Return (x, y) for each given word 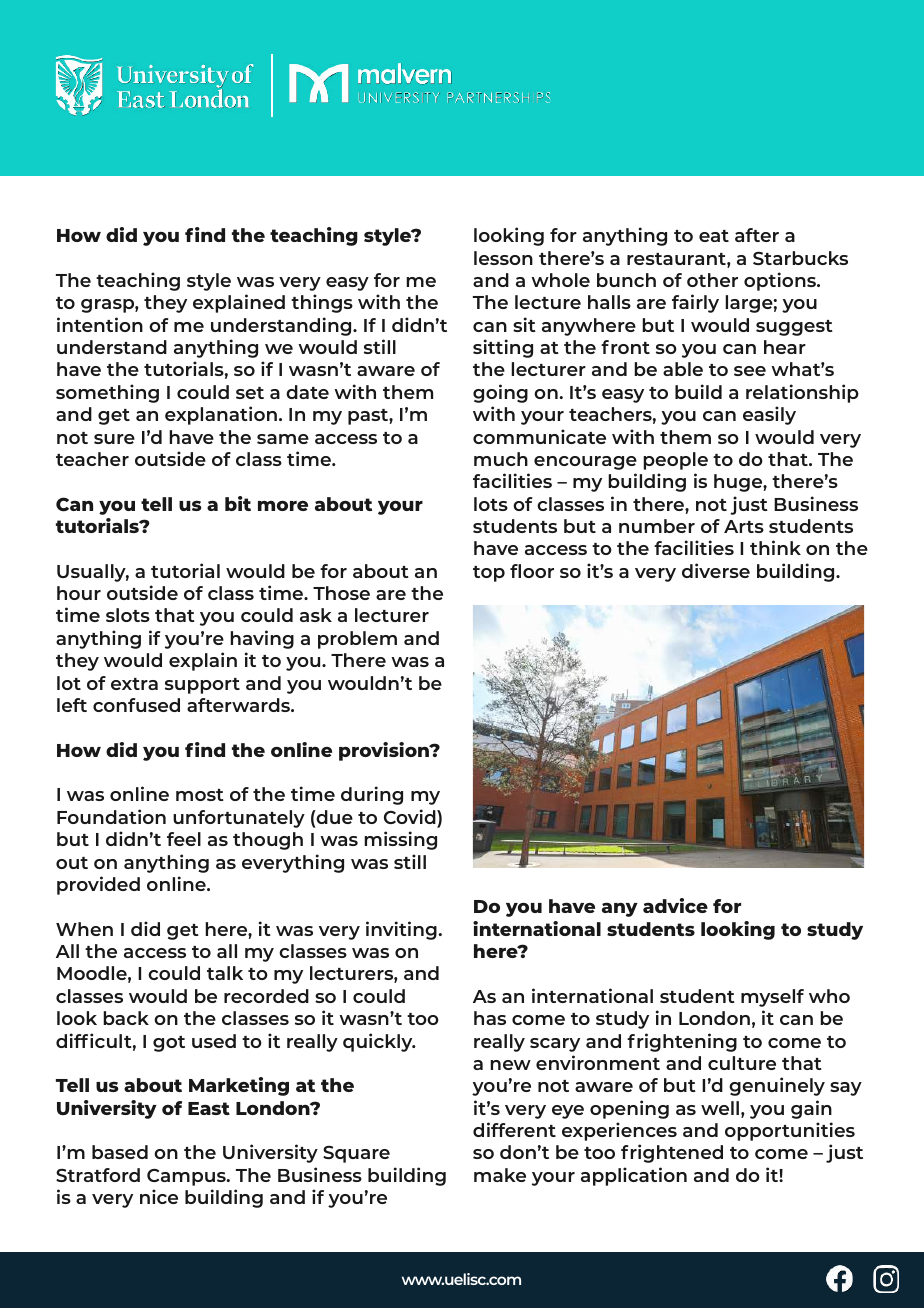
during (372, 795)
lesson (503, 258)
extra (134, 684)
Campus (187, 1177)
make (500, 1175)
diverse (716, 570)
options (781, 281)
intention (100, 324)
